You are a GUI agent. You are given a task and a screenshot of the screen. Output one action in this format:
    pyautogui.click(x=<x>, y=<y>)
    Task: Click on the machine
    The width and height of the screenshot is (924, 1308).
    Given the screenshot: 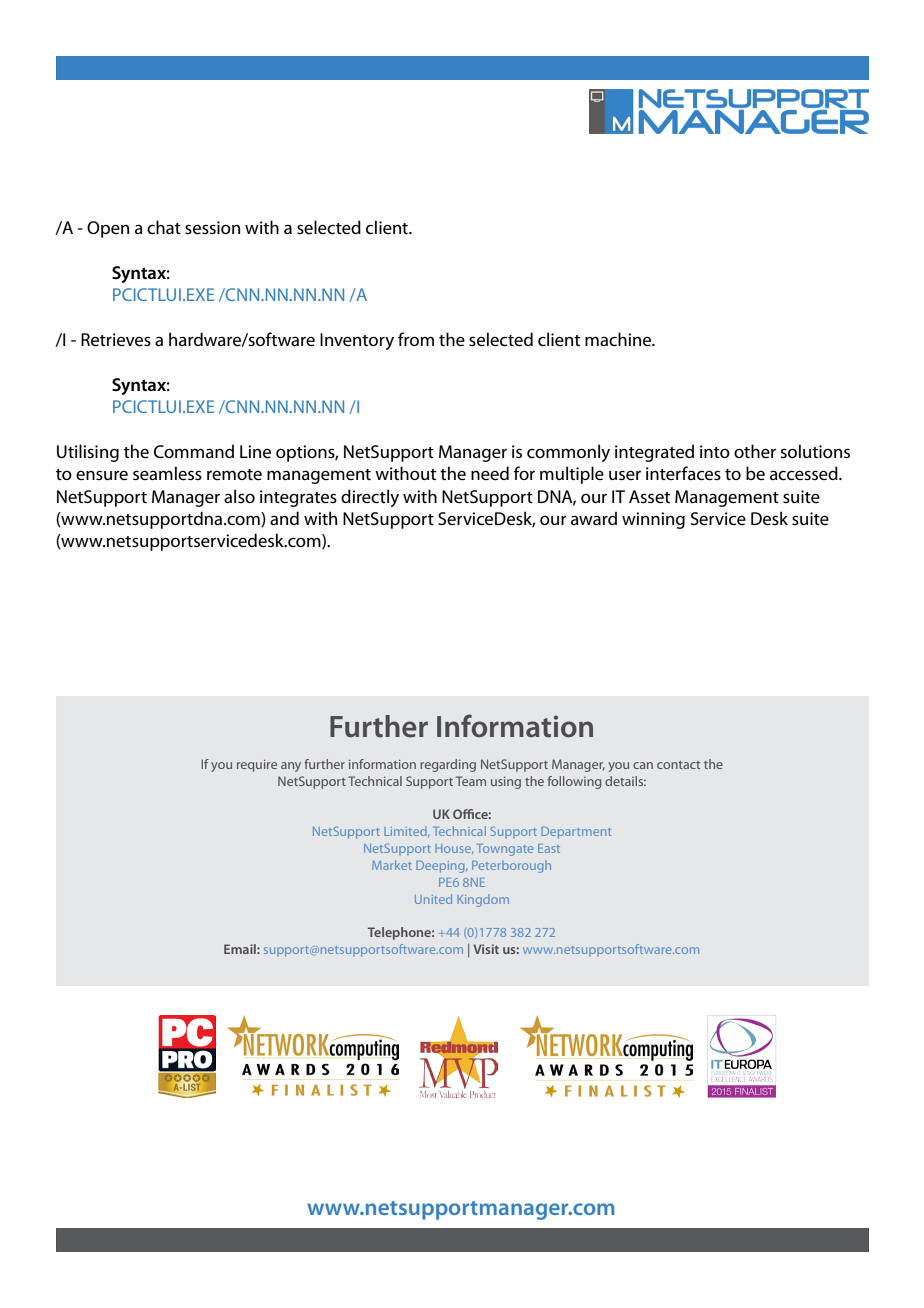 What is the action you would take?
    pyautogui.click(x=619, y=339)
